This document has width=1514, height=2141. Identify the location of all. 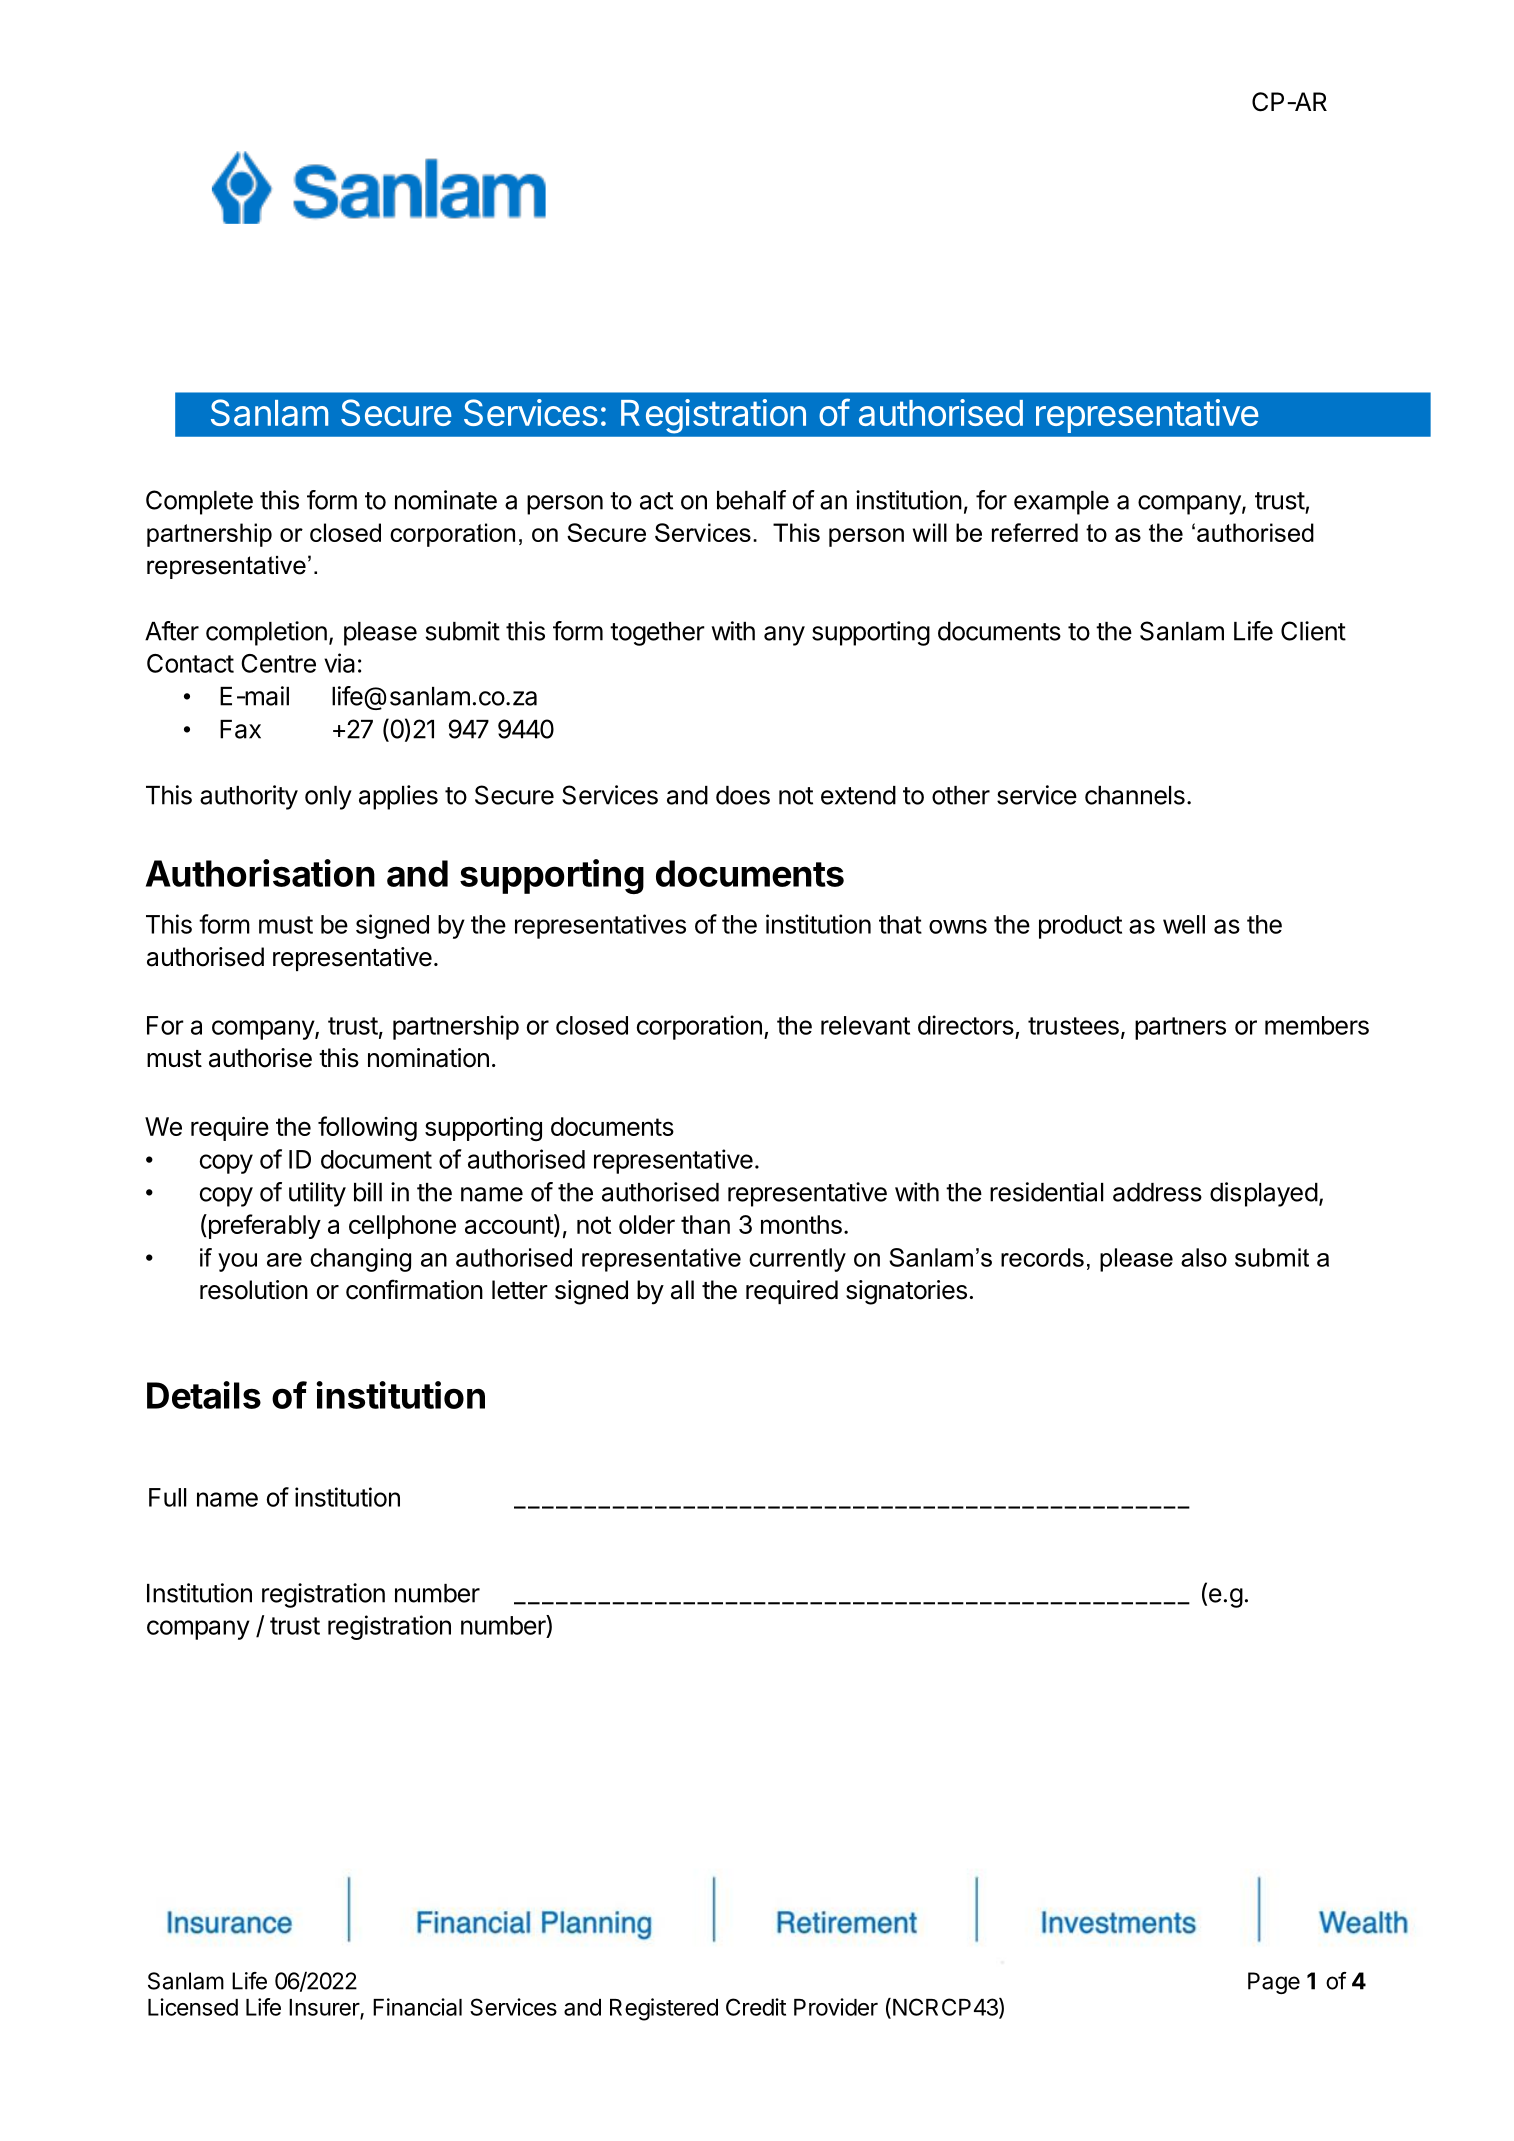
(682, 1290).
